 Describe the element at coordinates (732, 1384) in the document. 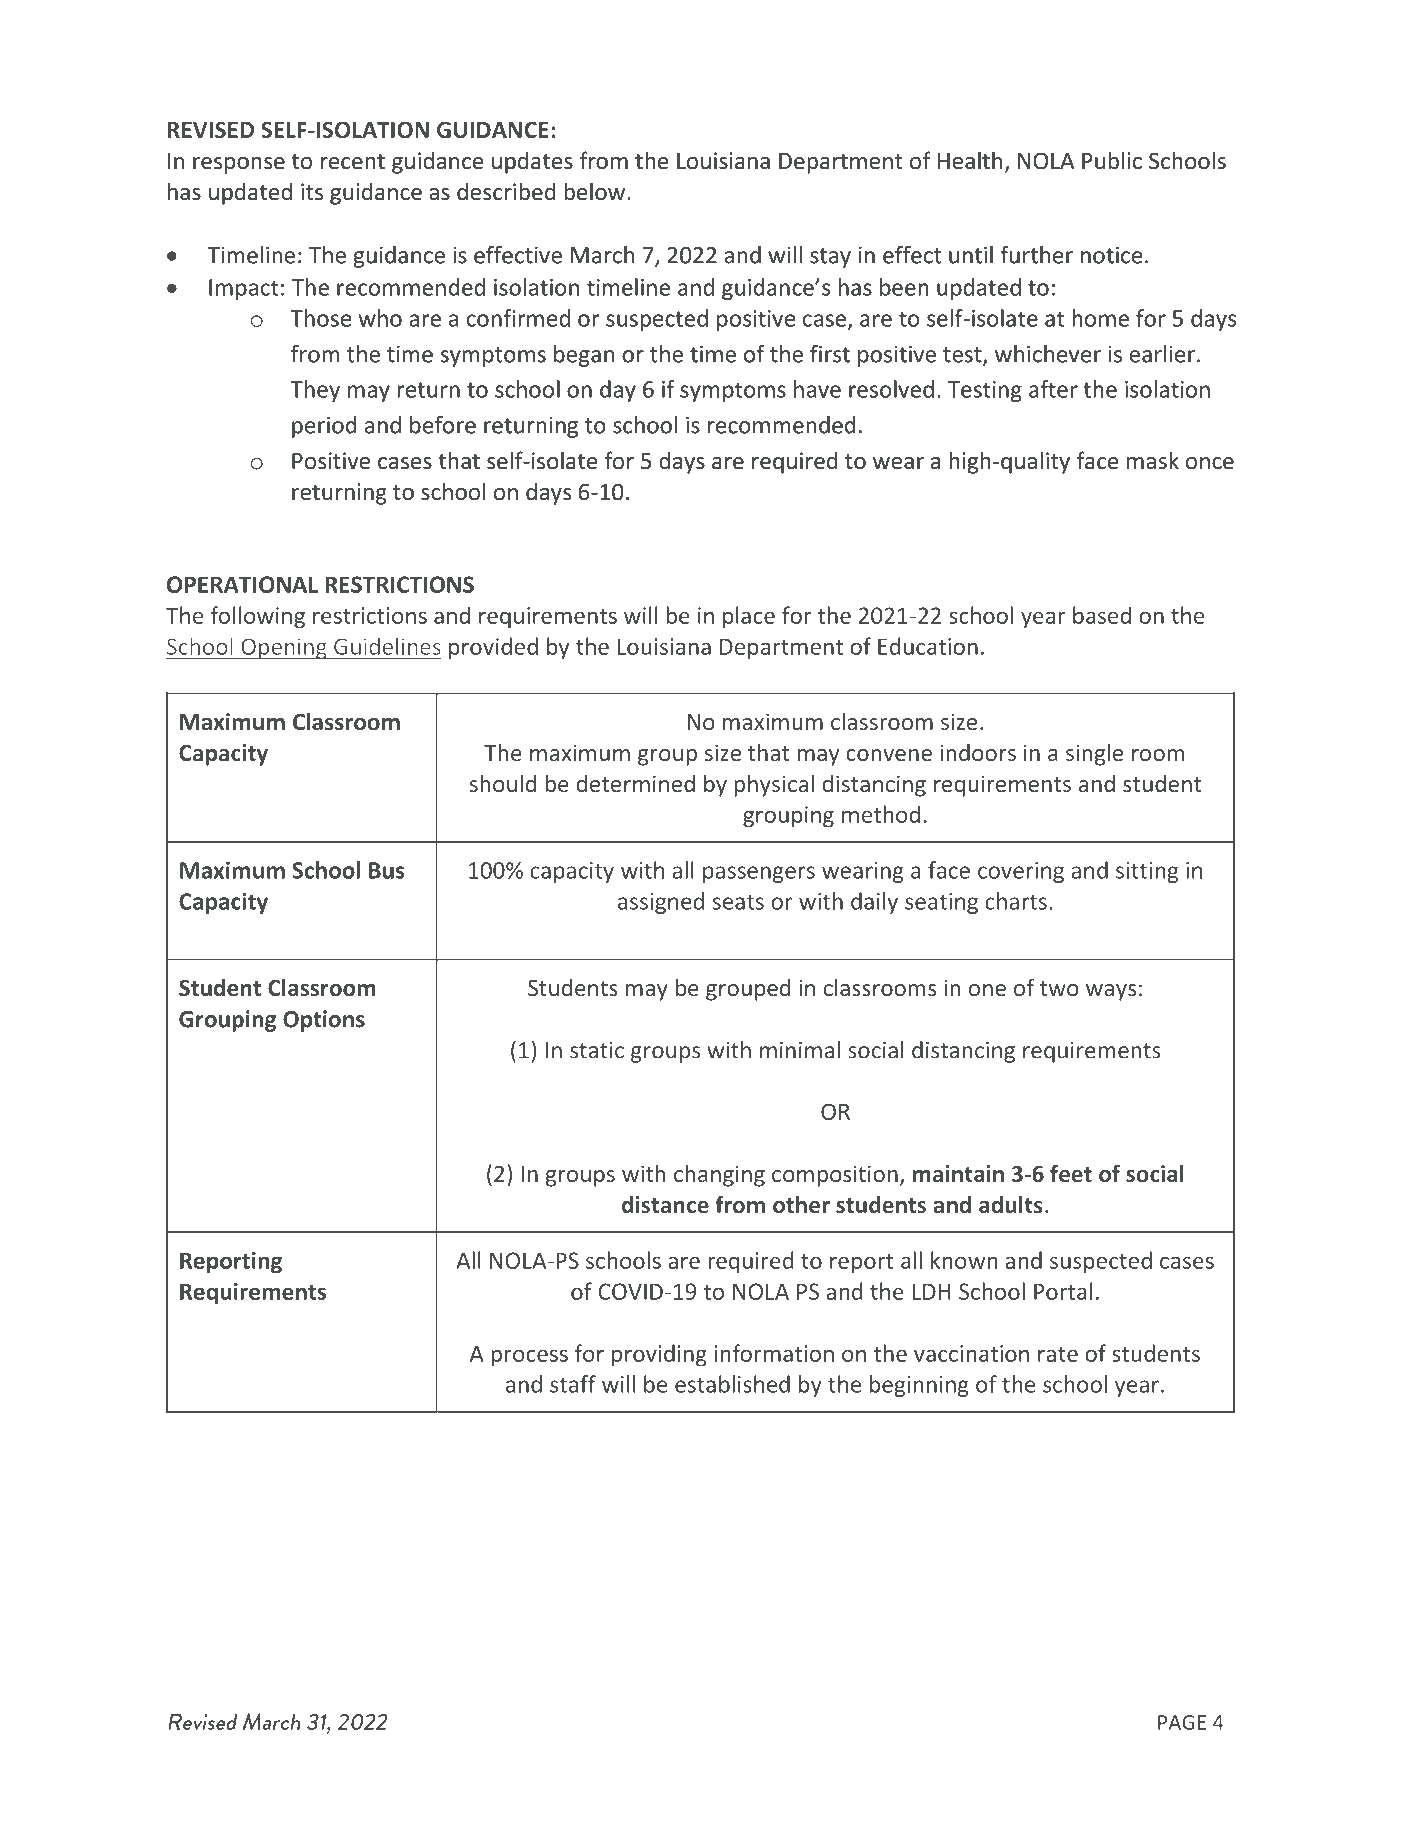

I see `established` at that location.
